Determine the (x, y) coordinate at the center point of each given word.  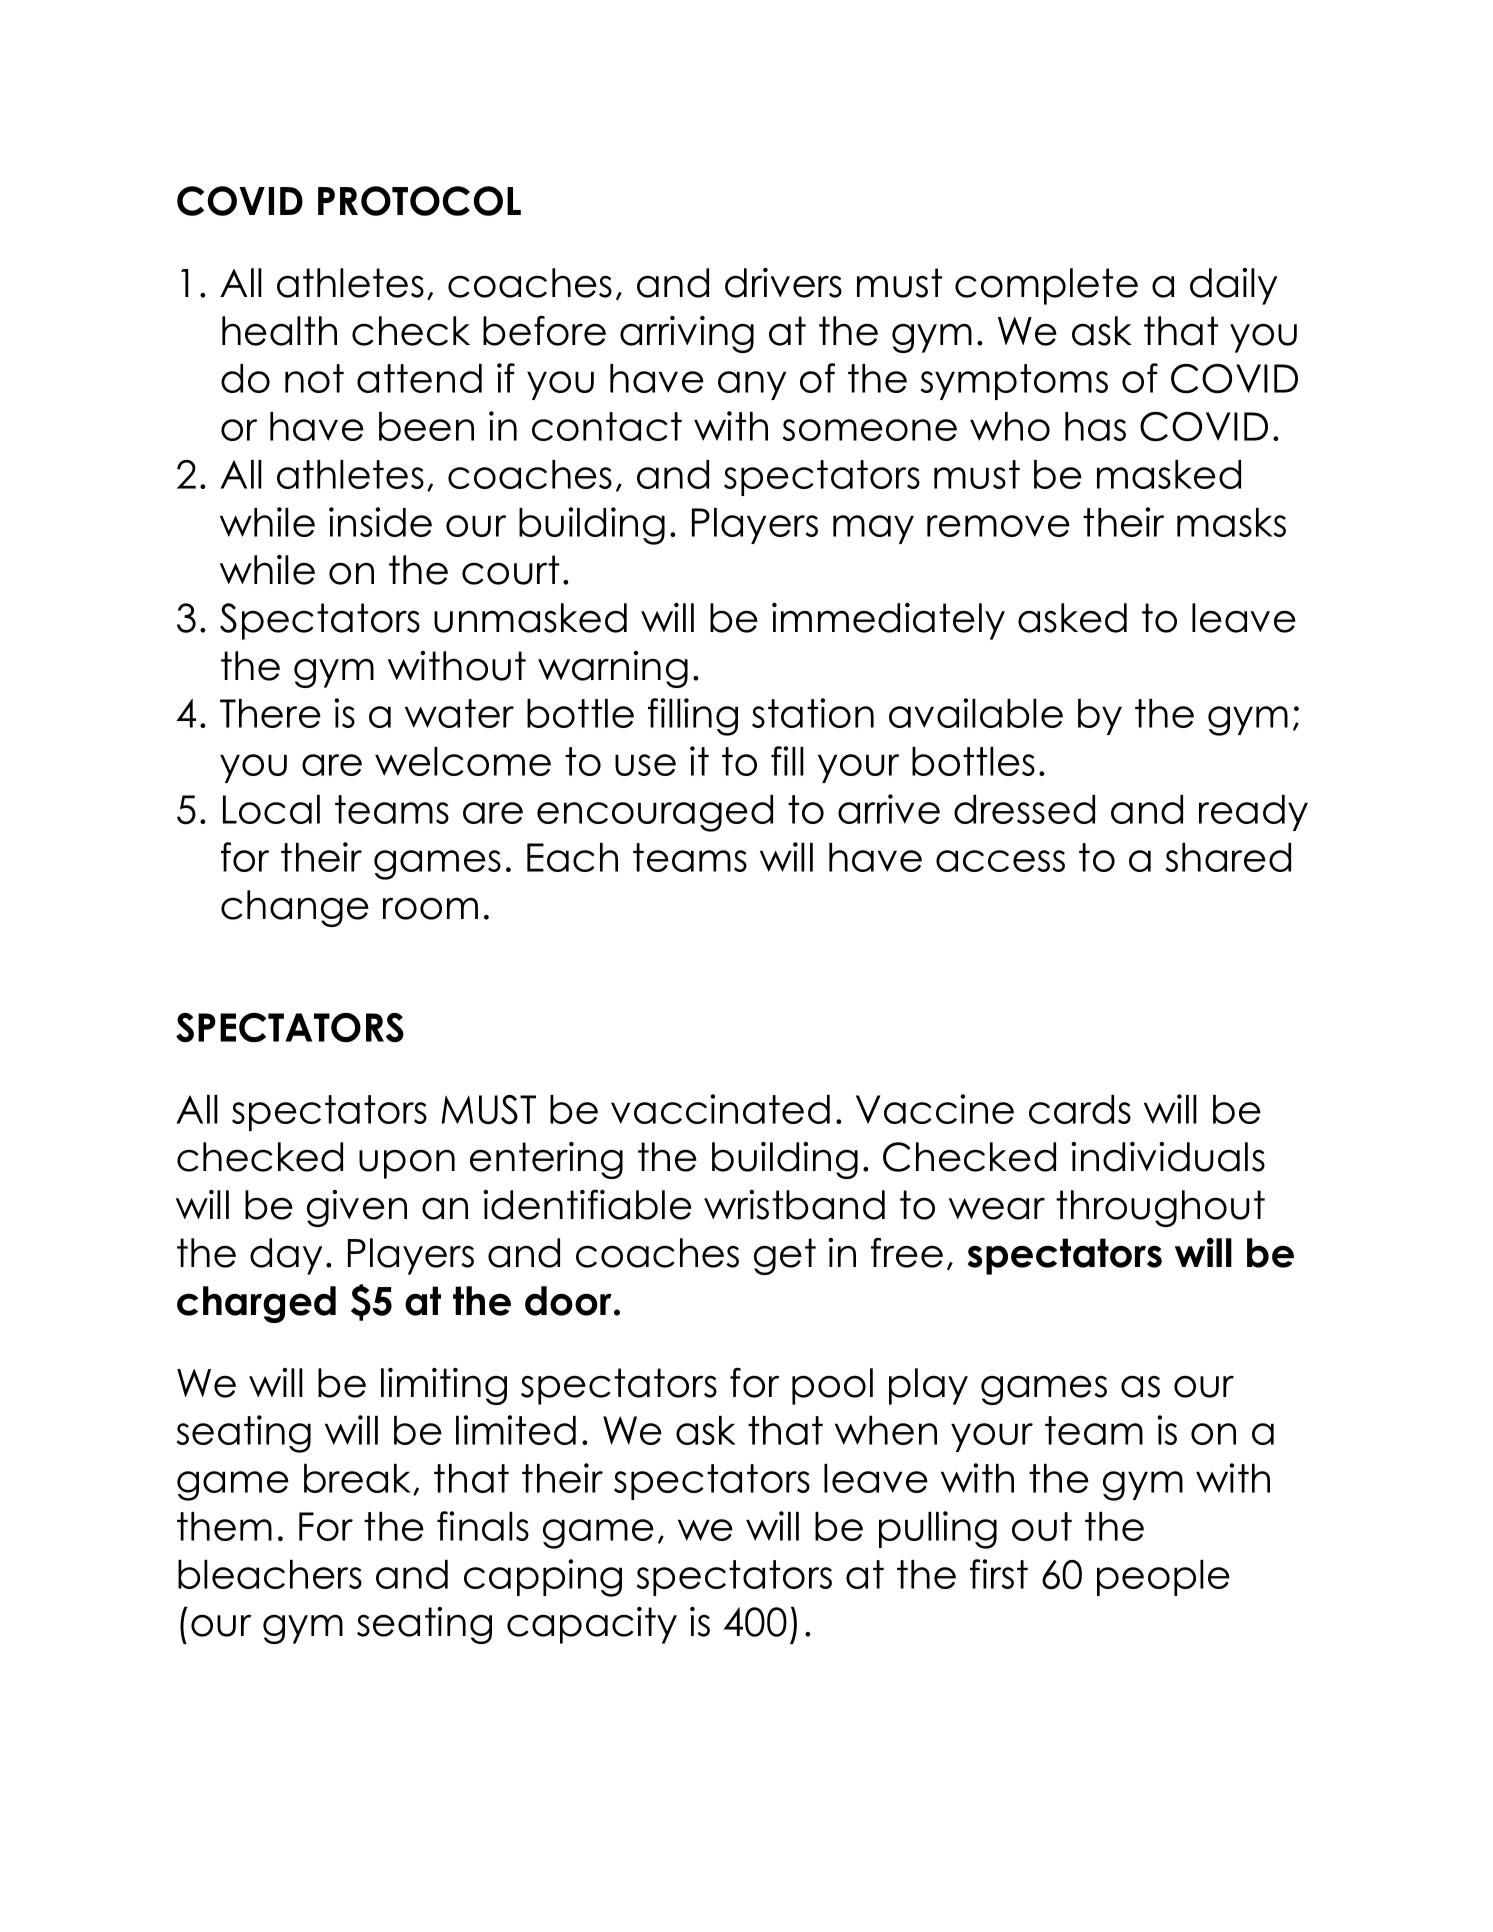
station (813, 713)
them (224, 1526)
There (270, 713)
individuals (1168, 1157)
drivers (783, 283)
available (976, 713)
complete (1046, 286)
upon (407, 1164)
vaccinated (720, 1109)
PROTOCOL (419, 201)
